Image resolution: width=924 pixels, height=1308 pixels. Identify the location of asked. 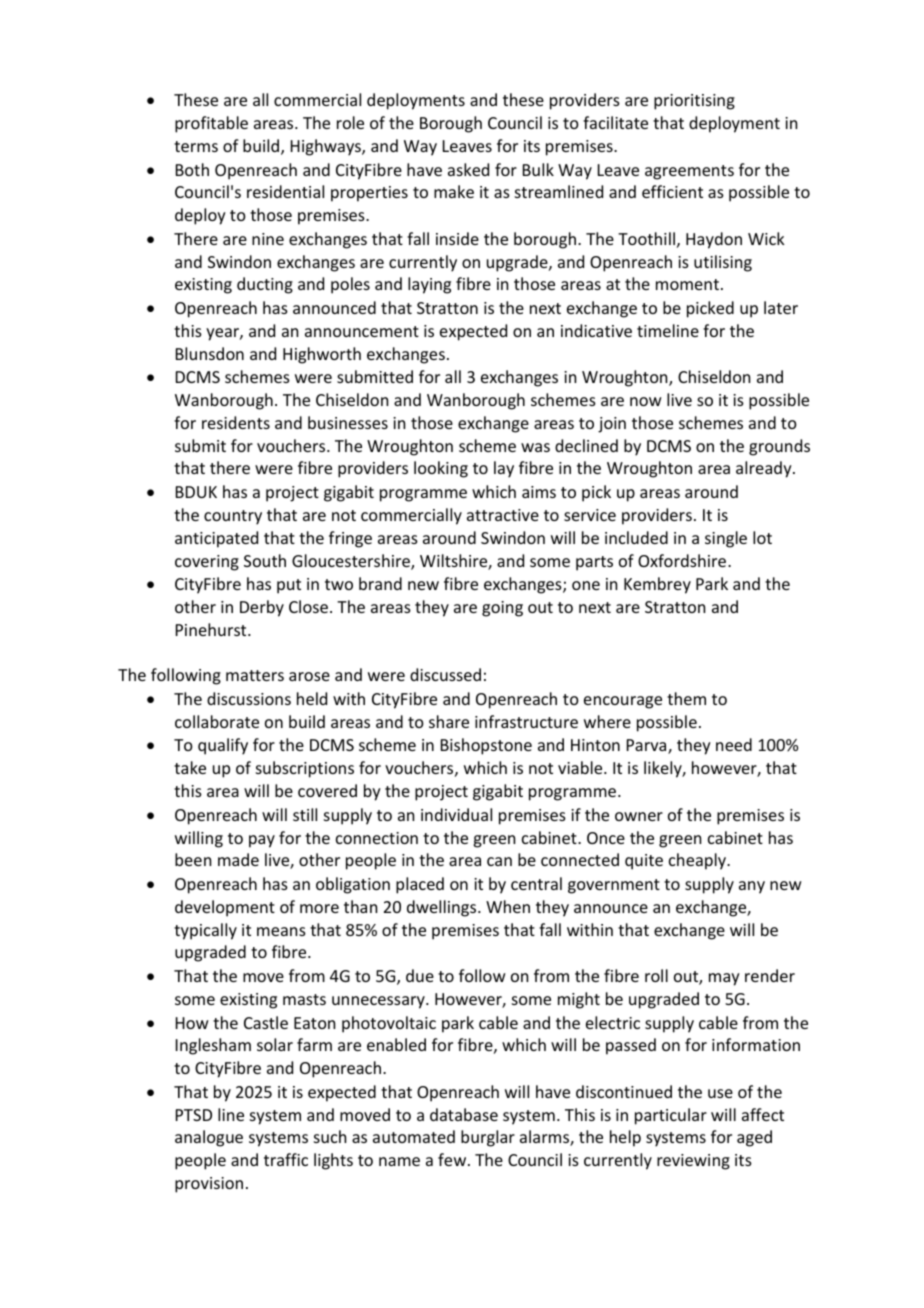
(468, 169).
